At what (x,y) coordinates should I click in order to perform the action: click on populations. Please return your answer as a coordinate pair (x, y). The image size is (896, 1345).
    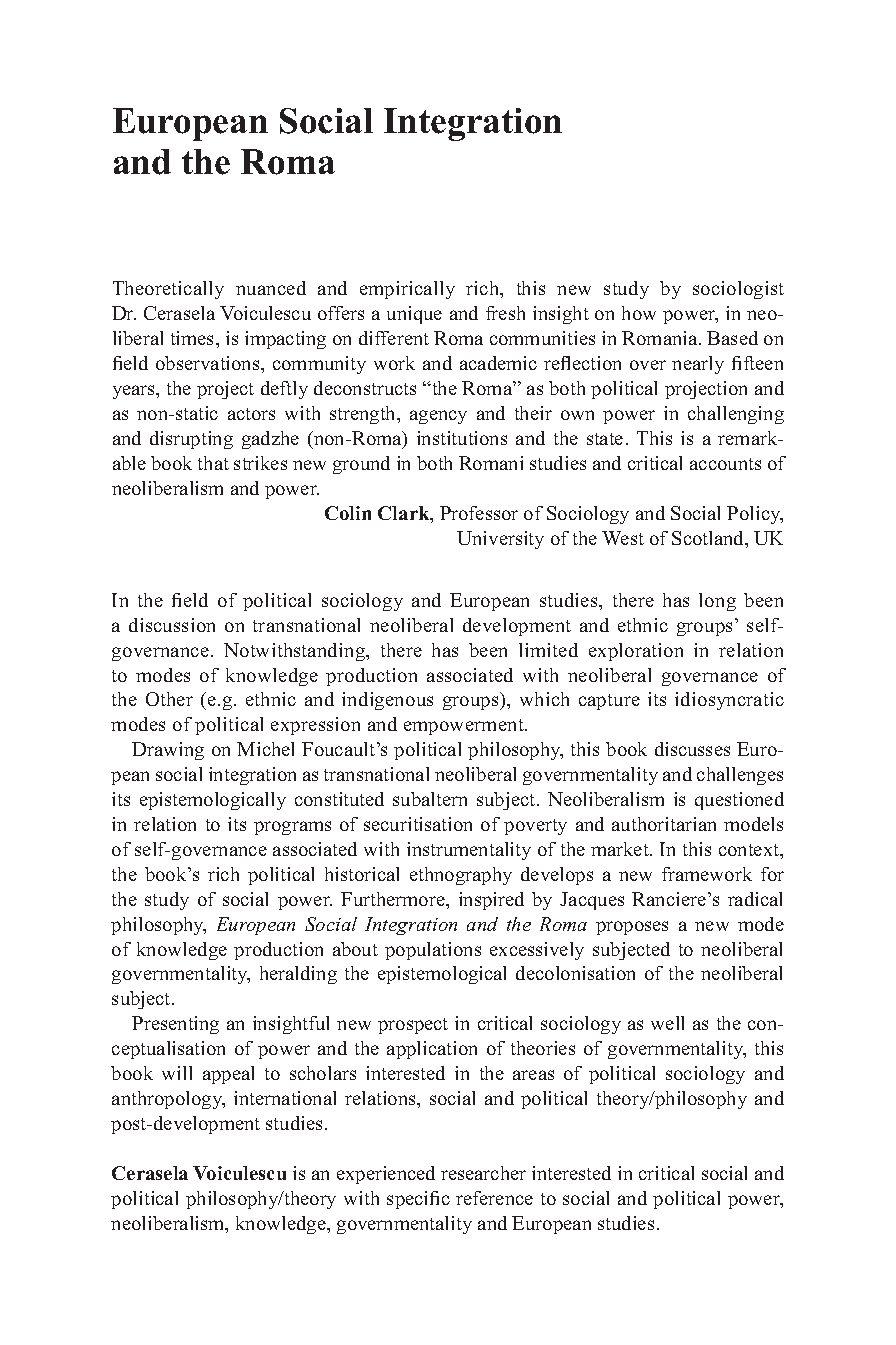
    Looking at the image, I should click on (433, 951).
